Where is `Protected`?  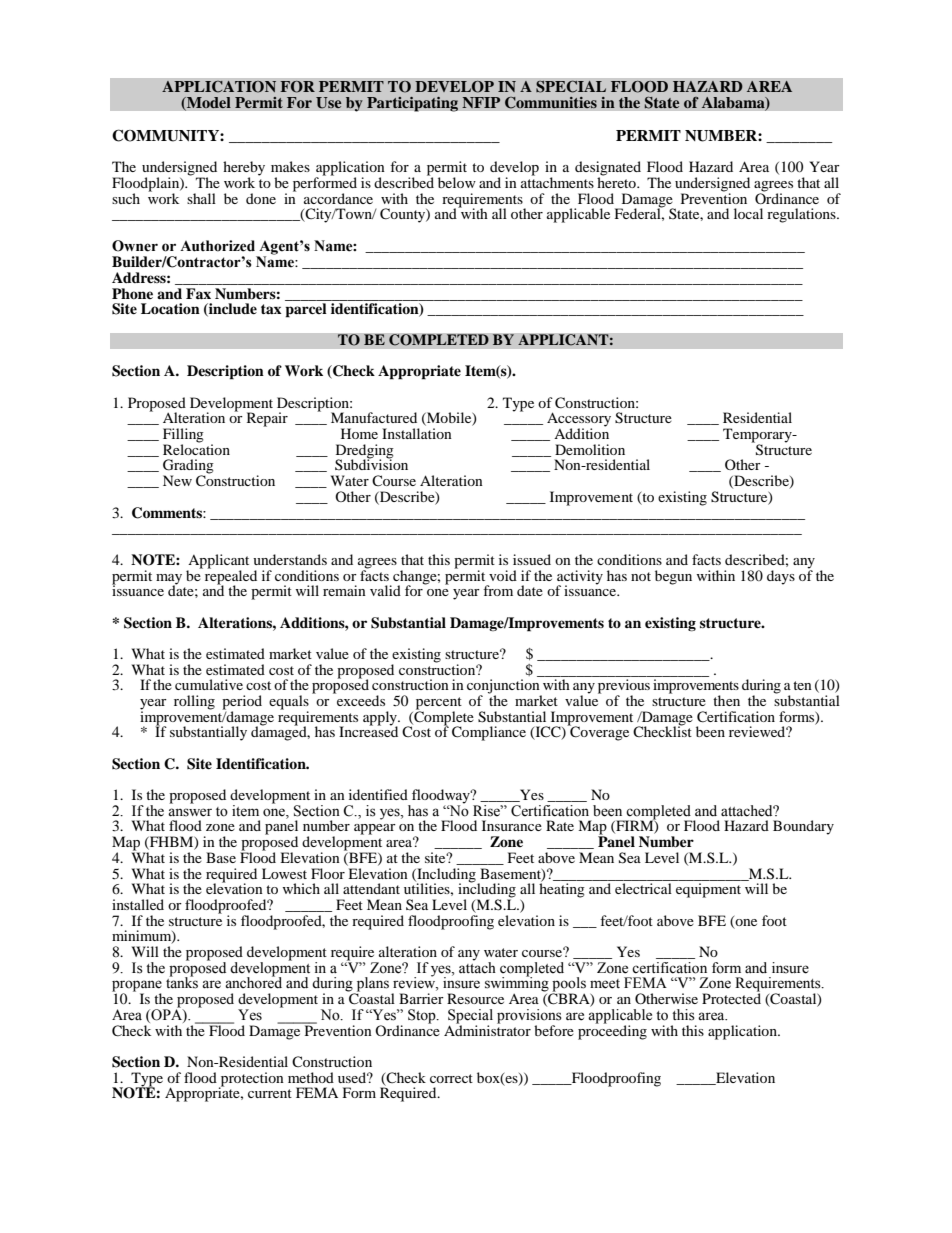
Protected is located at coordinates (731, 997).
